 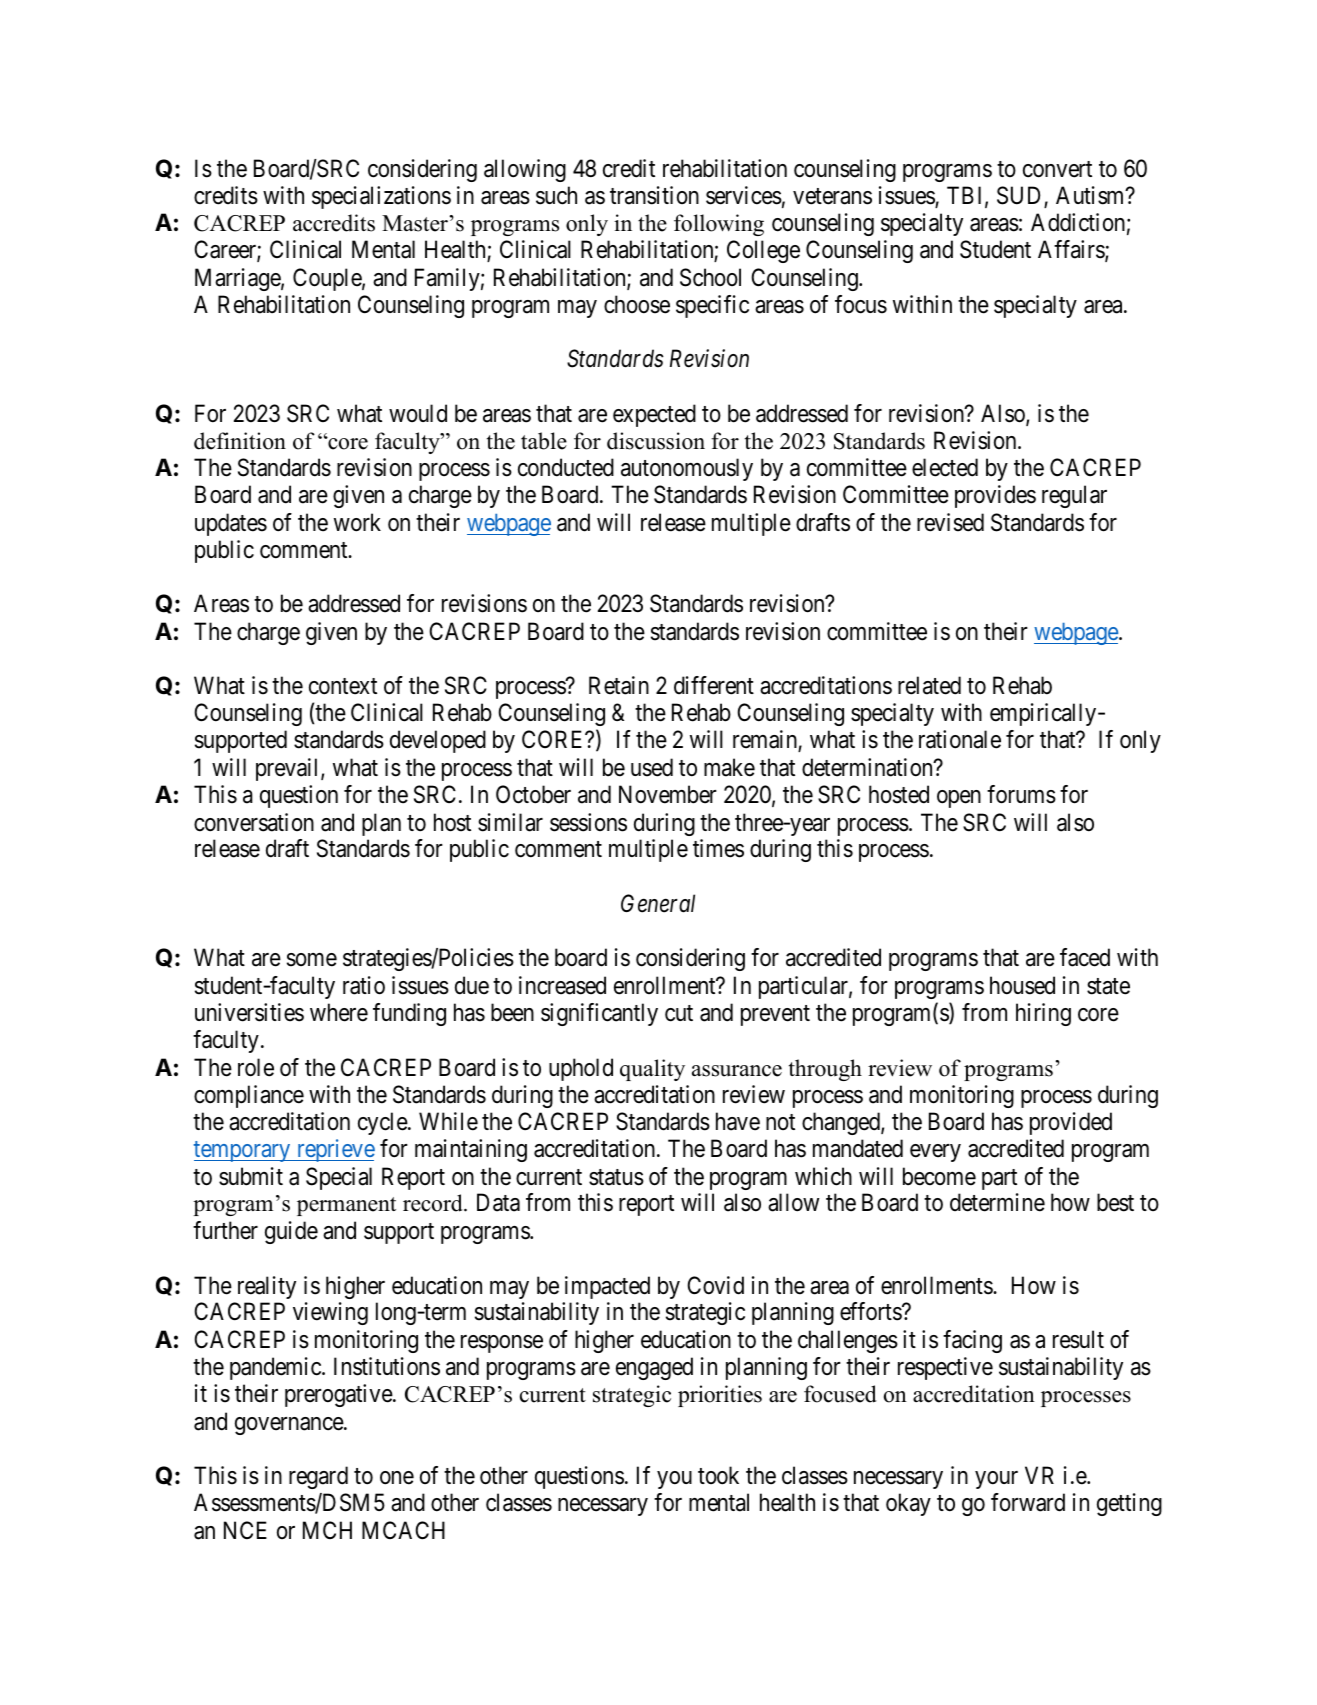 I want to click on status, so click(x=616, y=1177).
